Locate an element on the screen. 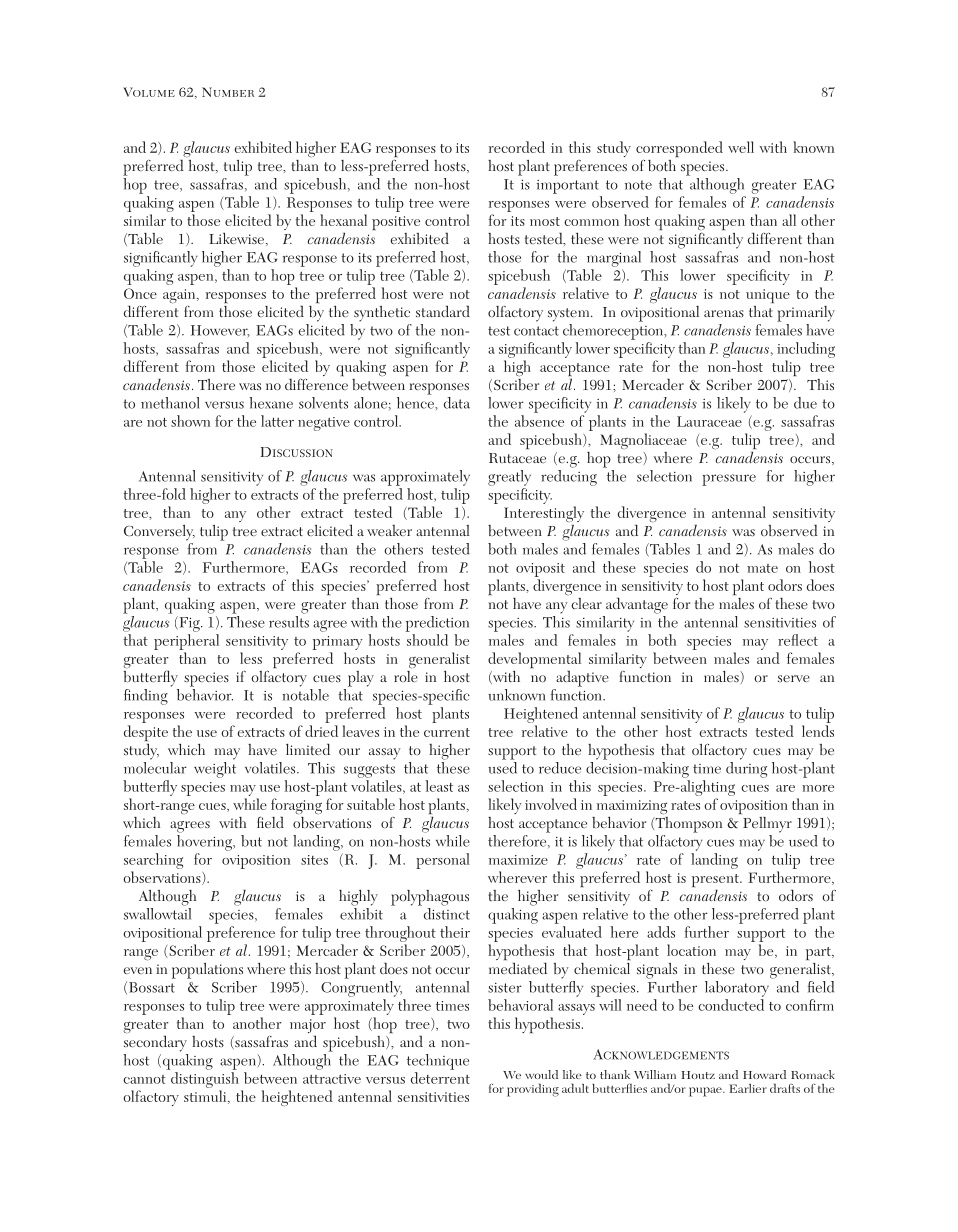  deterrent is located at coordinates (440, 1078).
